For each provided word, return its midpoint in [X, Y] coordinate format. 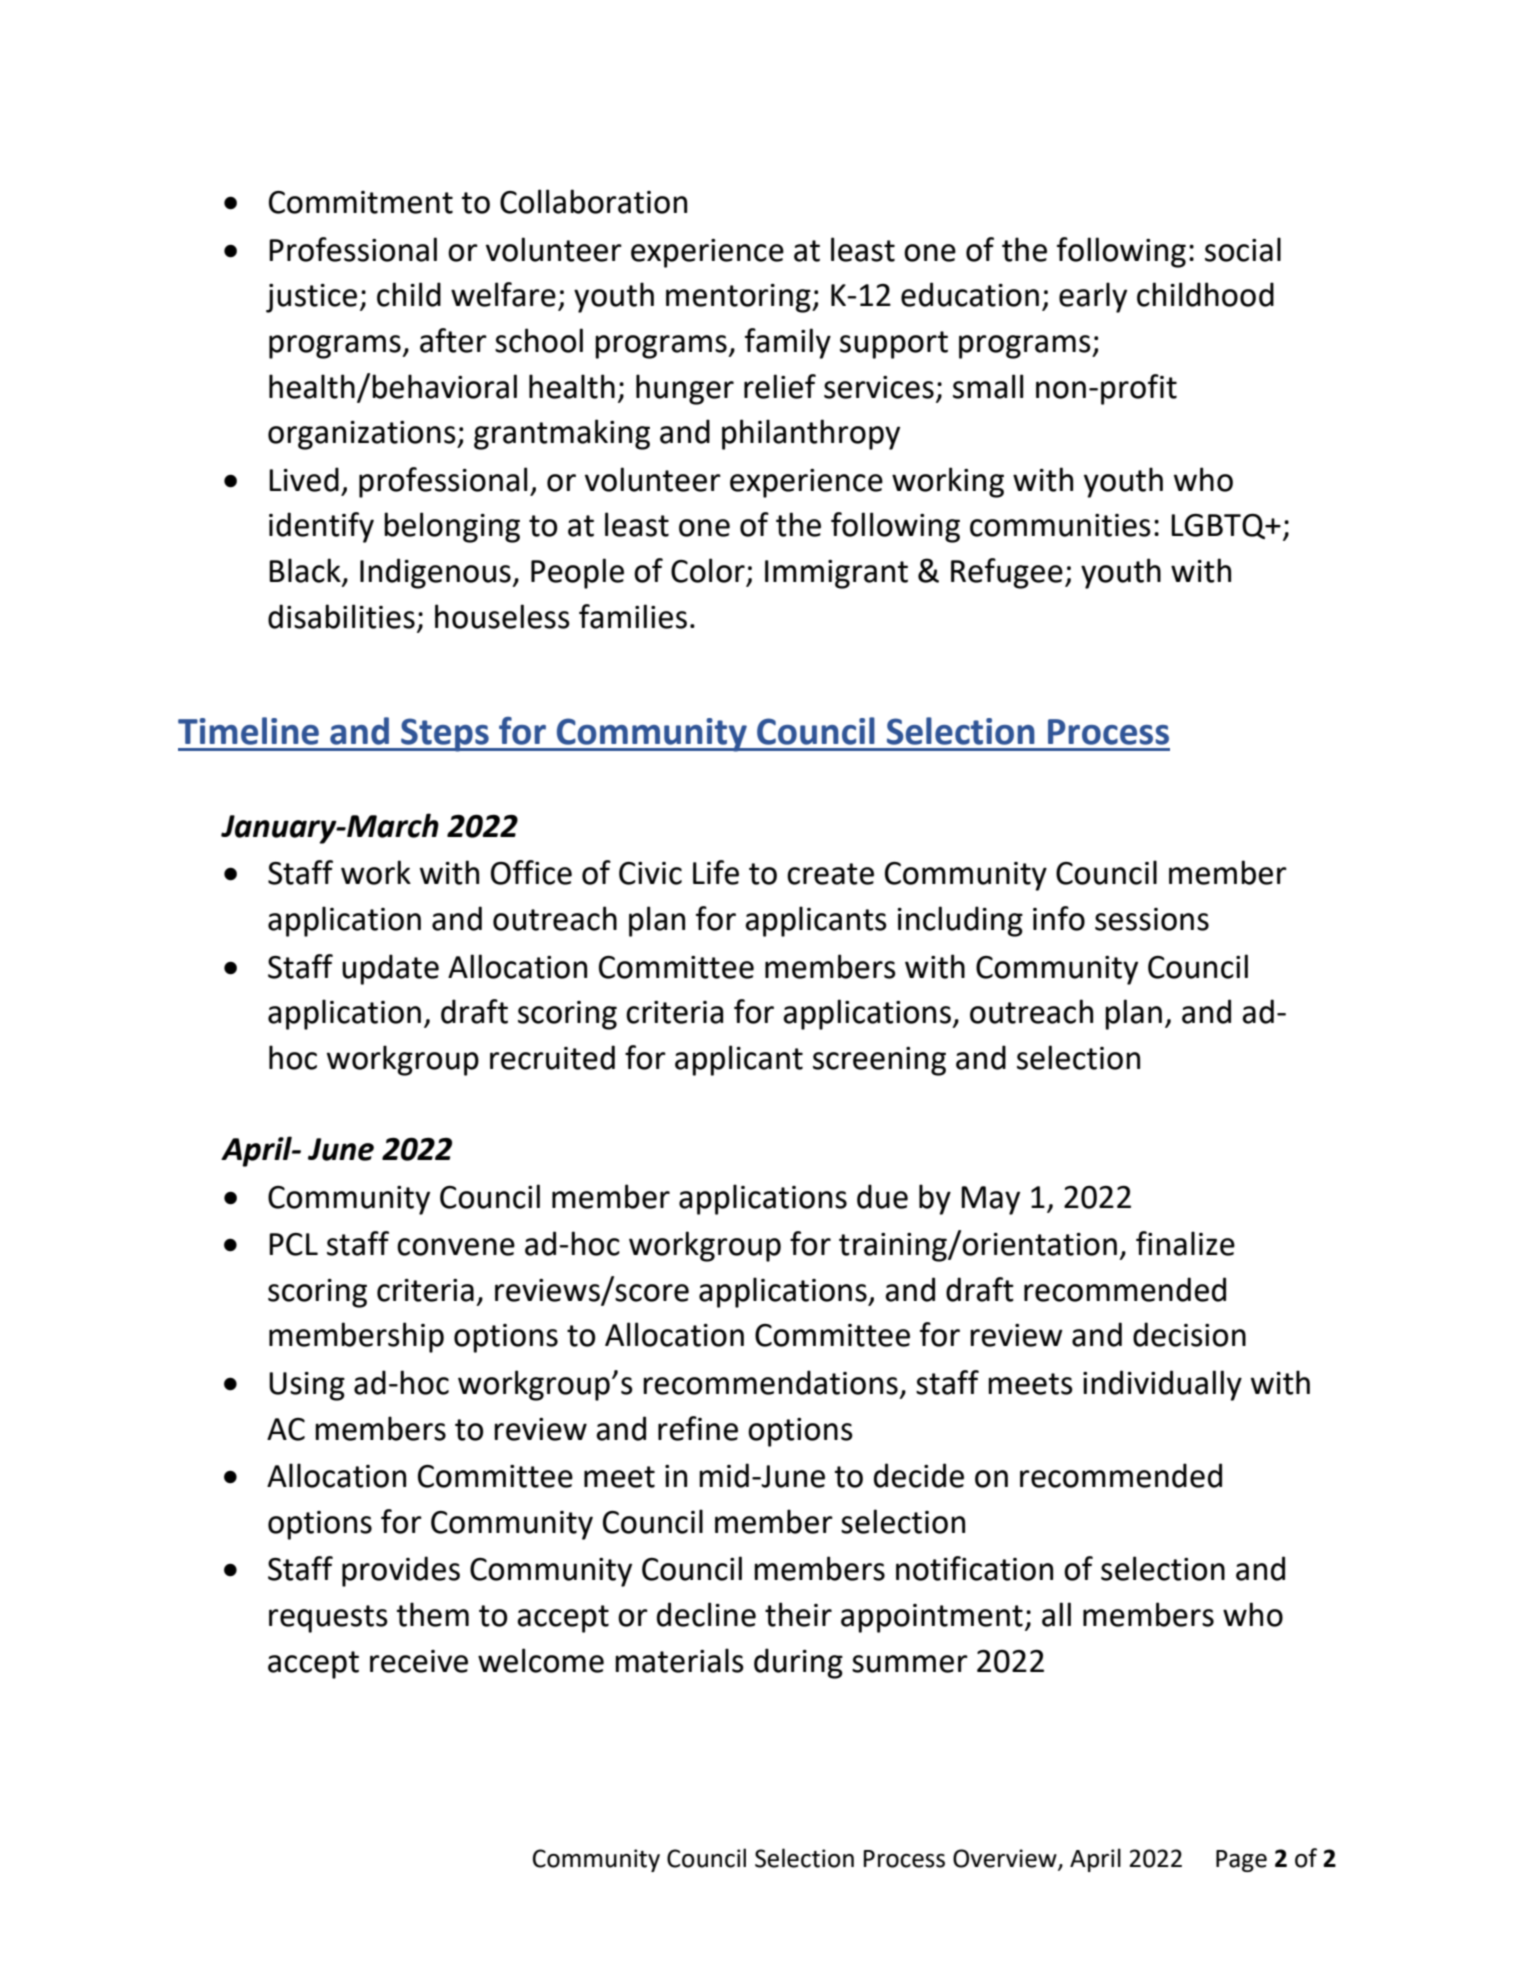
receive [419, 1661]
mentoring [739, 298]
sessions [1152, 919]
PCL [293, 1244]
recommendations [770, 1382]
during [798, 1663]
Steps [445, 735]
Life [716, 872]
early [1093, 297]
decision [1189, 1334]
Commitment [361, 202]
